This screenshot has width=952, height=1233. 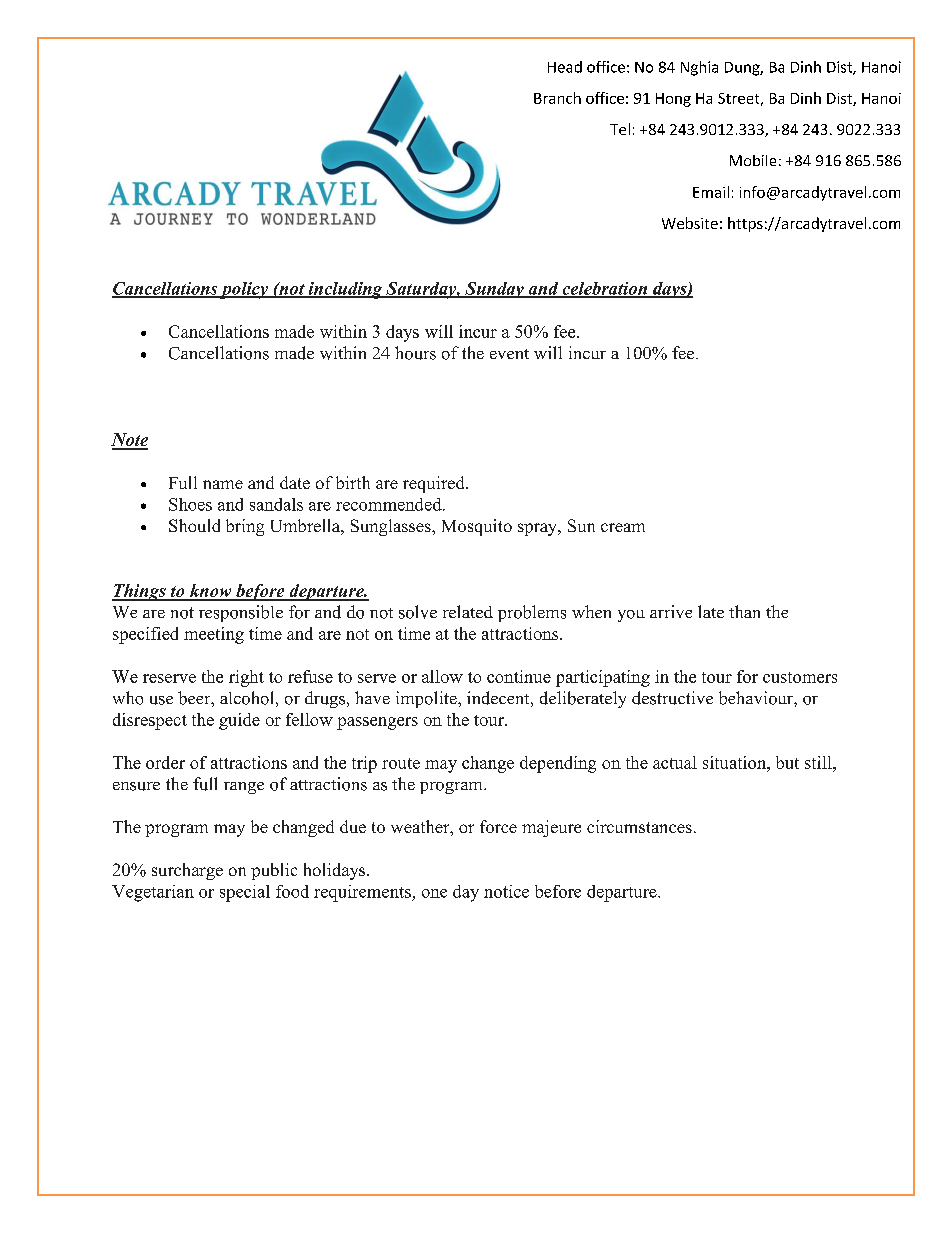 What do you see at coordinates (506, 891) in the screenshot?
I see `notice` at bounding box center [506, 891].
